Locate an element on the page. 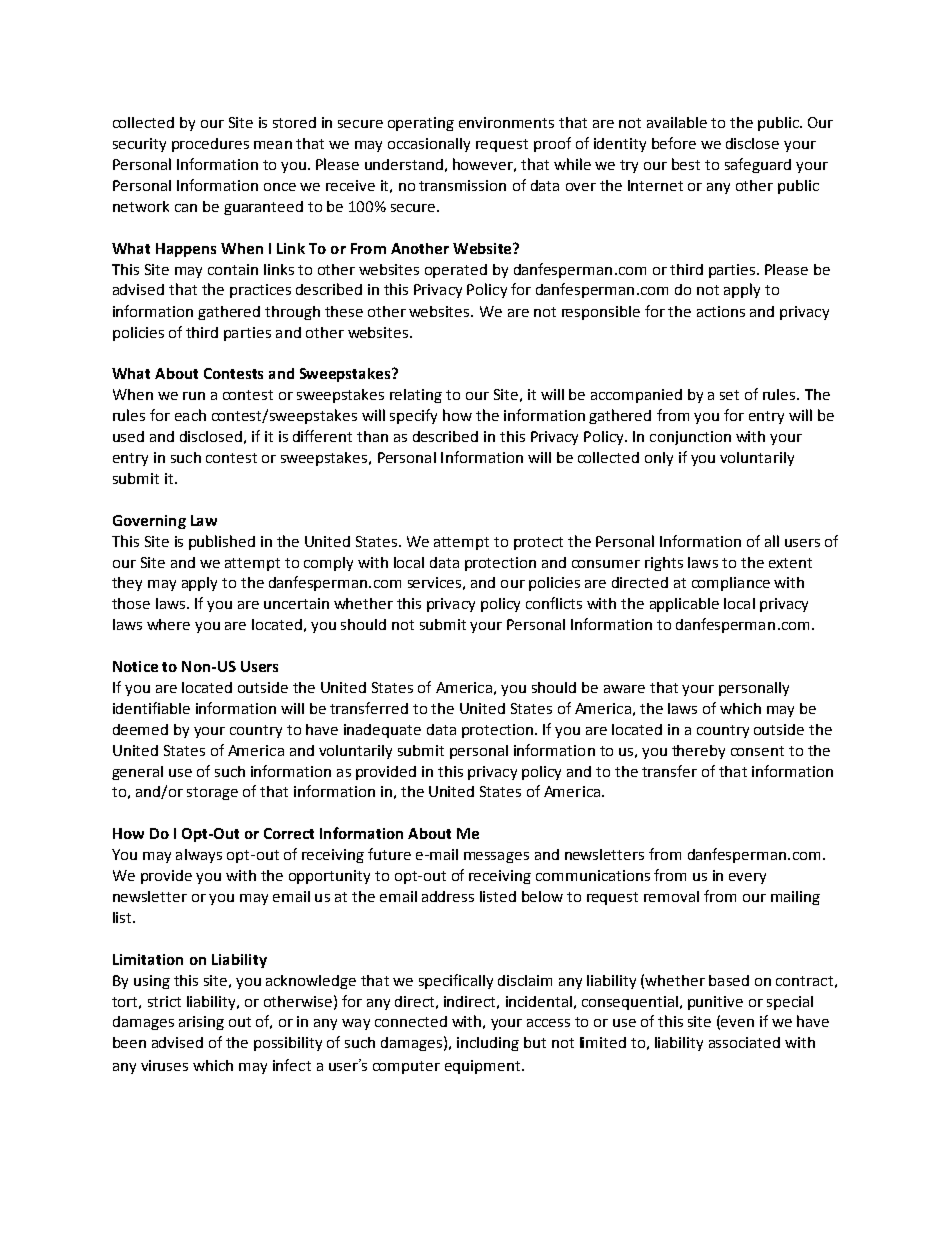 Image resolution: width=952 pixels, height=1233 pixels. including is located at coordinates (488, 1044).
